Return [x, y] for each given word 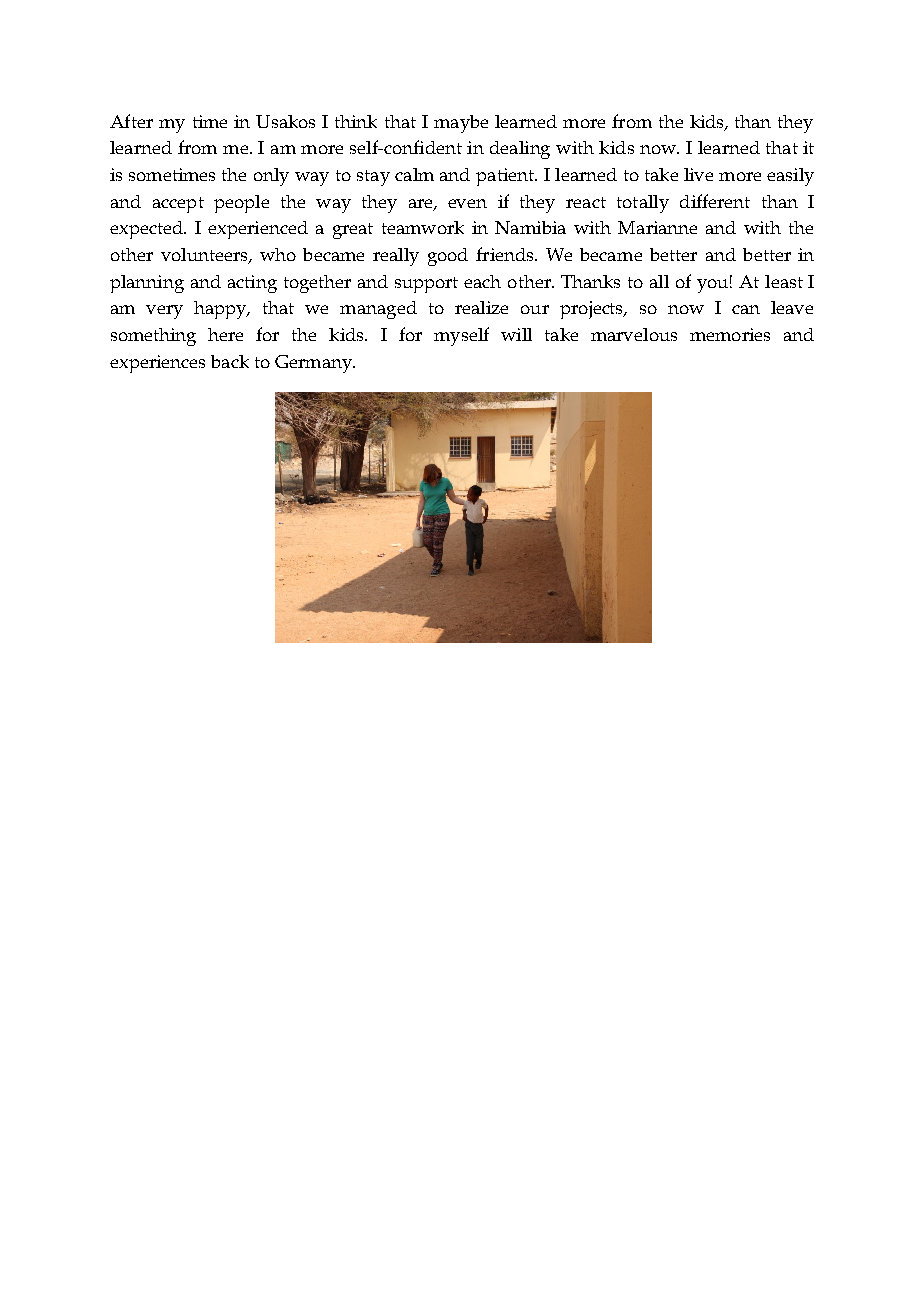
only [271, 177]
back [230, 361]
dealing [520, 150]
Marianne [657, 227]
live [698, 174]
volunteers [205, 256]
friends [506, 254]
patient [506, 177]
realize [481, 307]
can [746, 309]
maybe [461, 124]
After [131, 121]
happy [221, 310]
